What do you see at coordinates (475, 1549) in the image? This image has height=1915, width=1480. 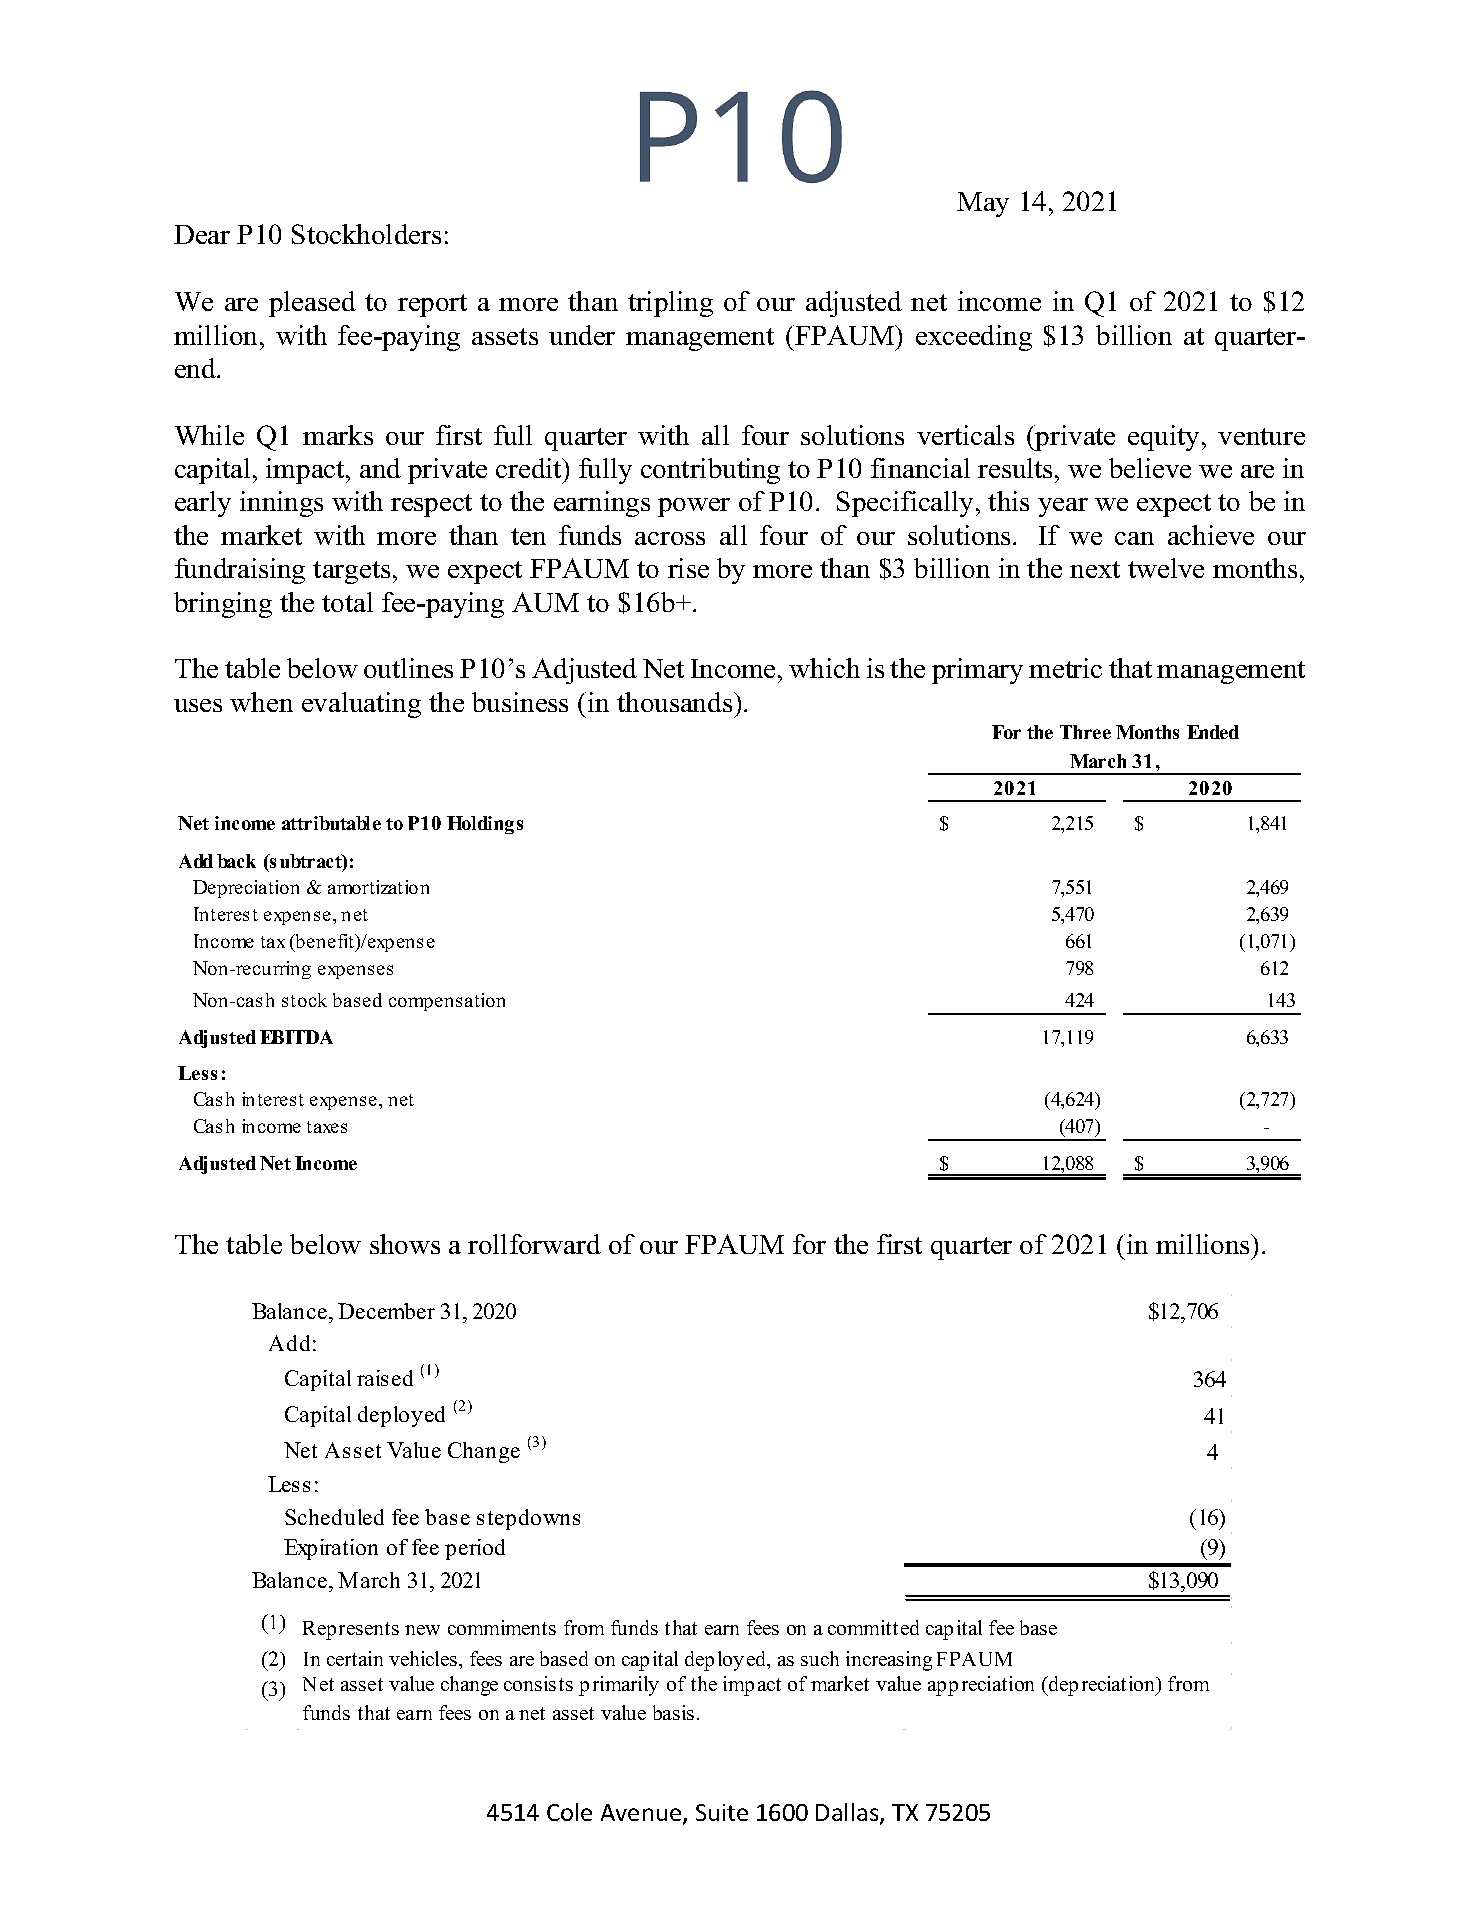 I see `period` at bounding box center [475, 1549].
